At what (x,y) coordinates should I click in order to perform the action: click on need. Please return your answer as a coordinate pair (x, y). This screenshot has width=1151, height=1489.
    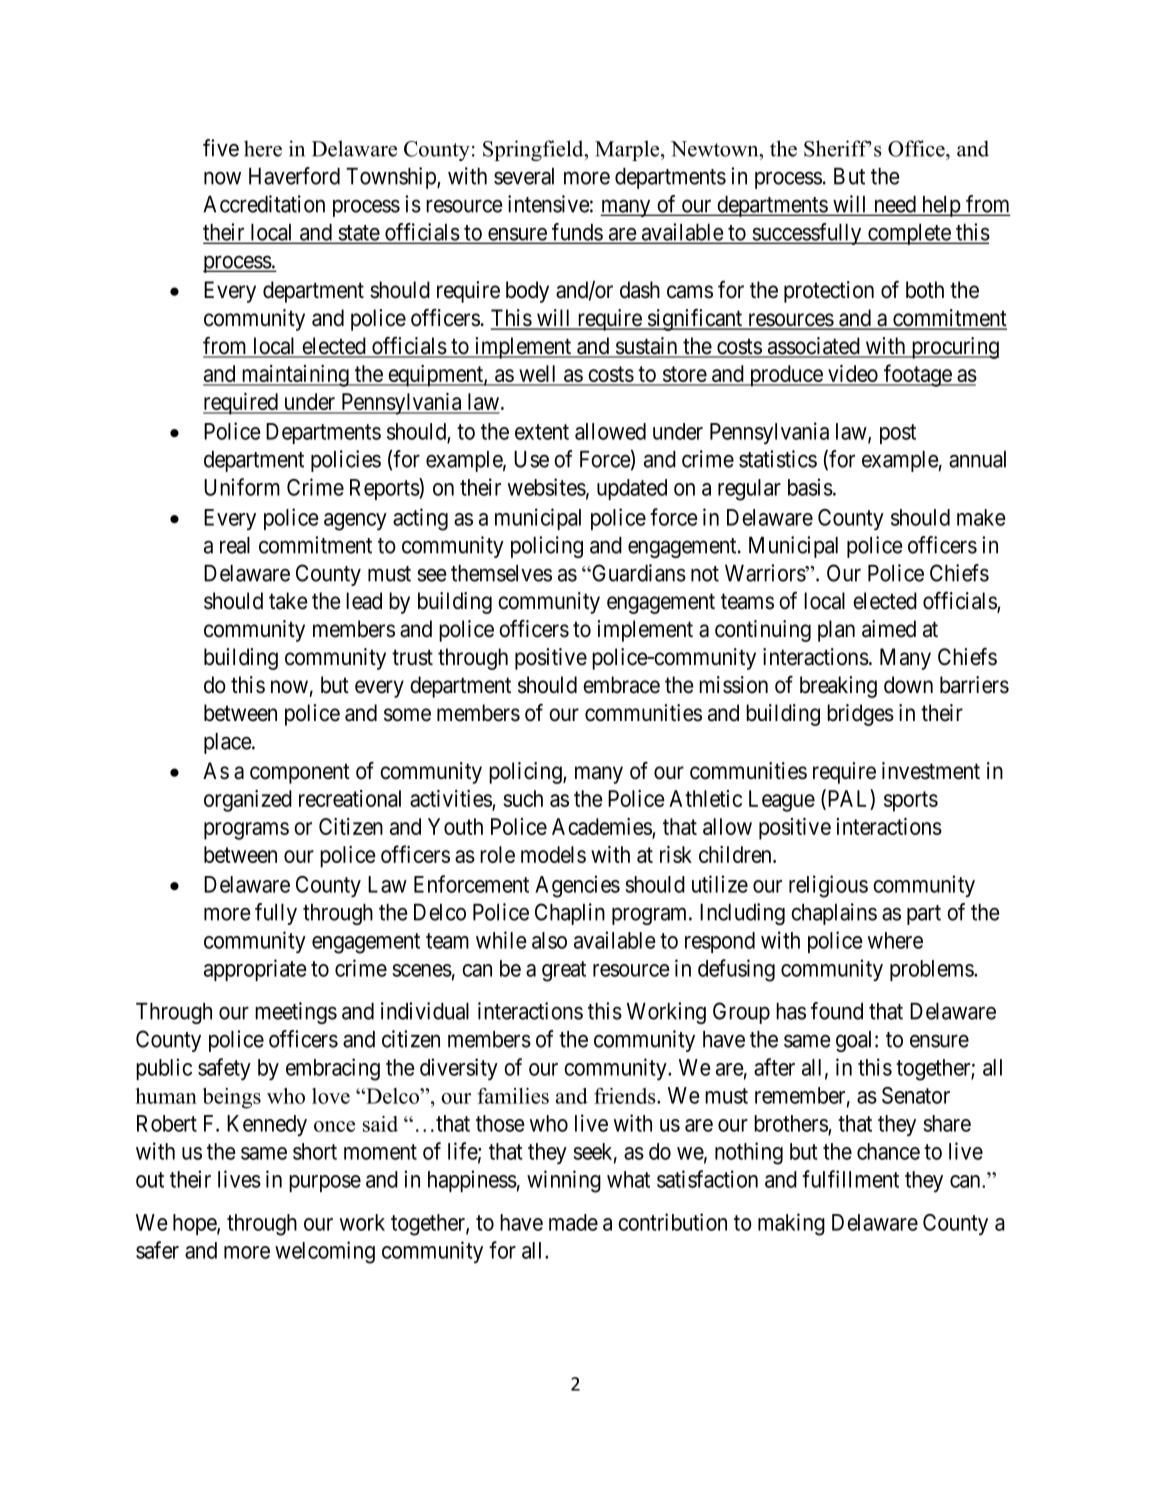
    Looking at the image, I should click on (895, 205).
